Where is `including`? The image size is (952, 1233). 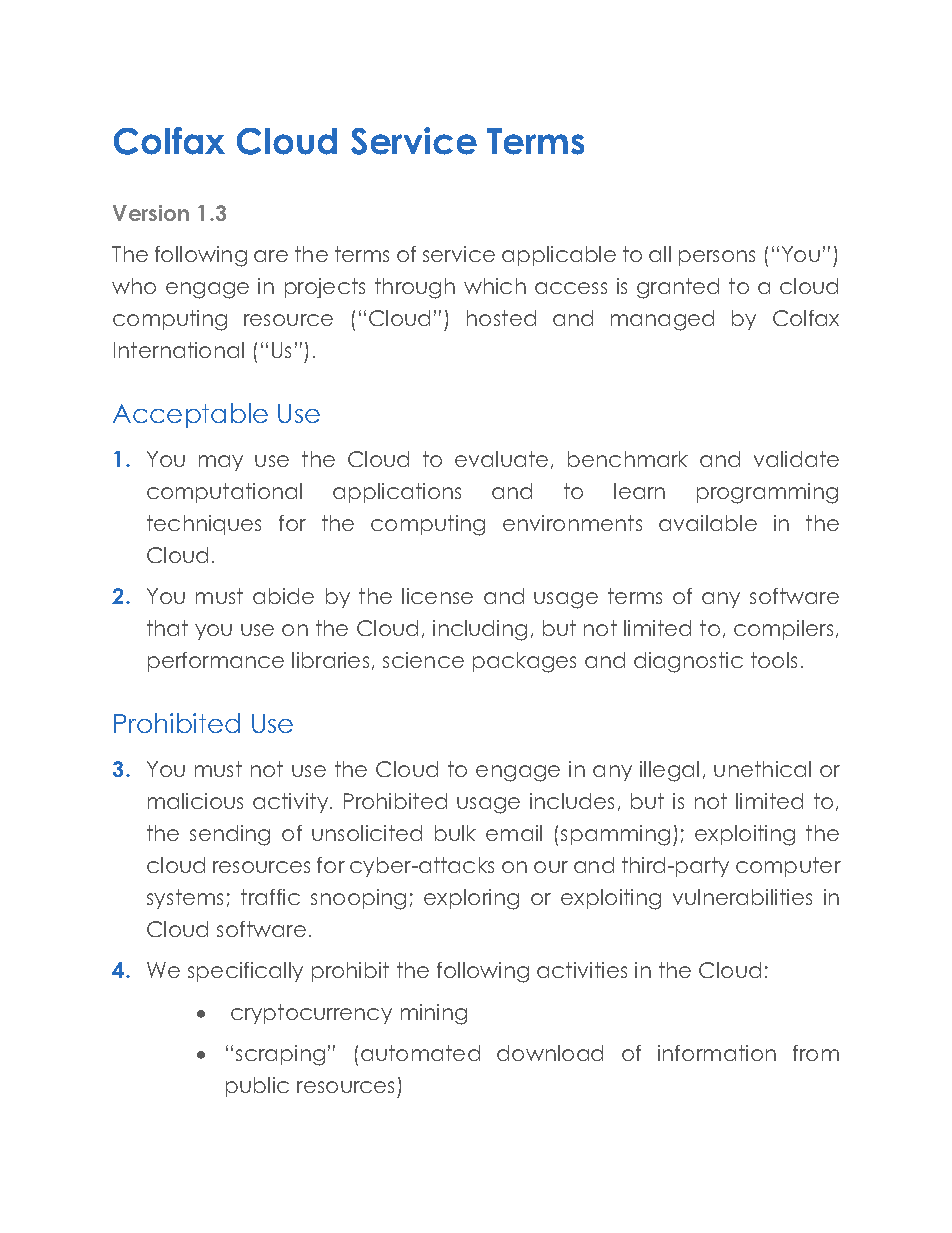
including is located at coordinates (480, 630).
